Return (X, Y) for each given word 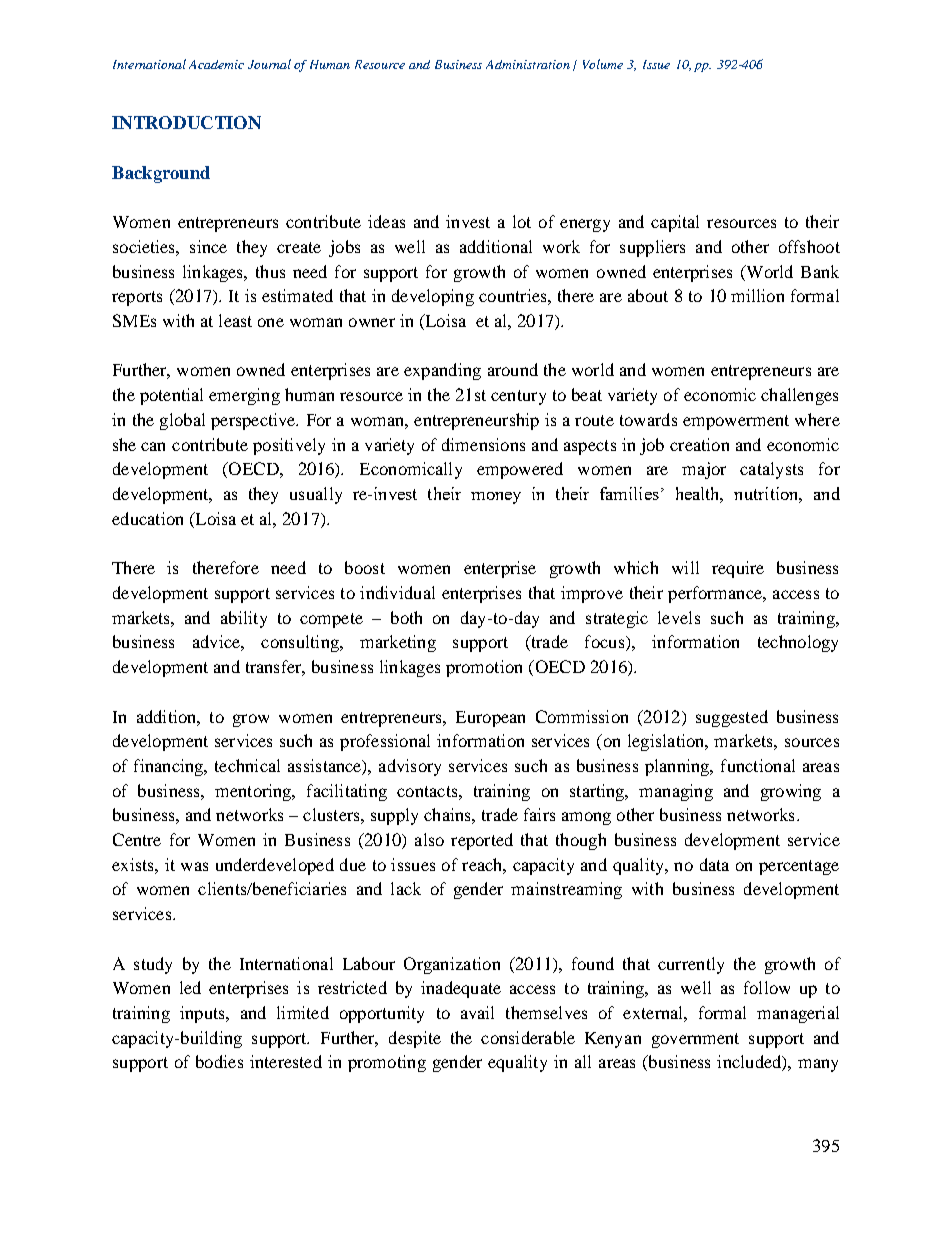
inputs (203, 1014)
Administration (528, 64)
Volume (603, 64)
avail (477, 1012)
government (695, 1040)
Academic (216, 64)
